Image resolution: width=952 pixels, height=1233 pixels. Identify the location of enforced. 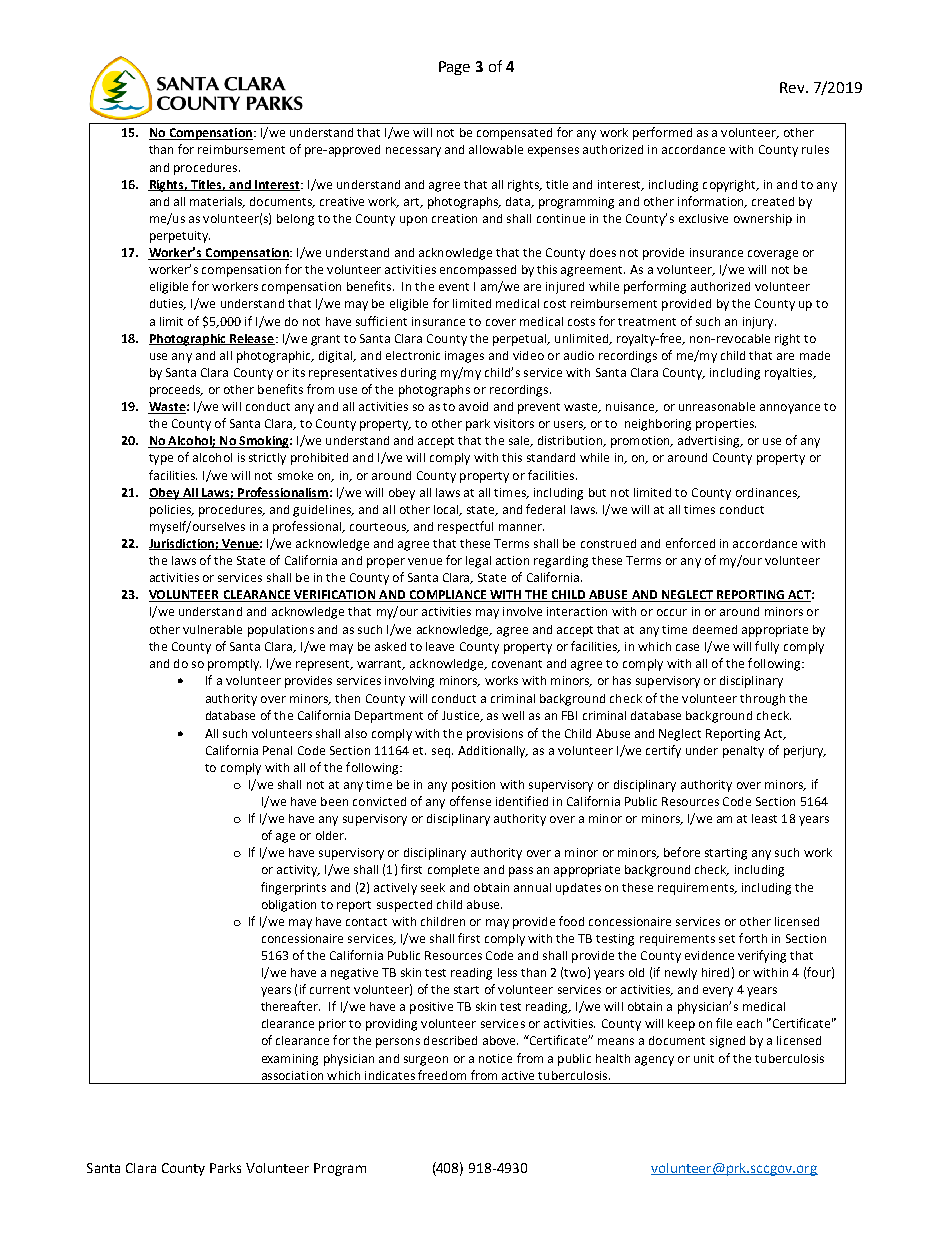
(690, 543).
